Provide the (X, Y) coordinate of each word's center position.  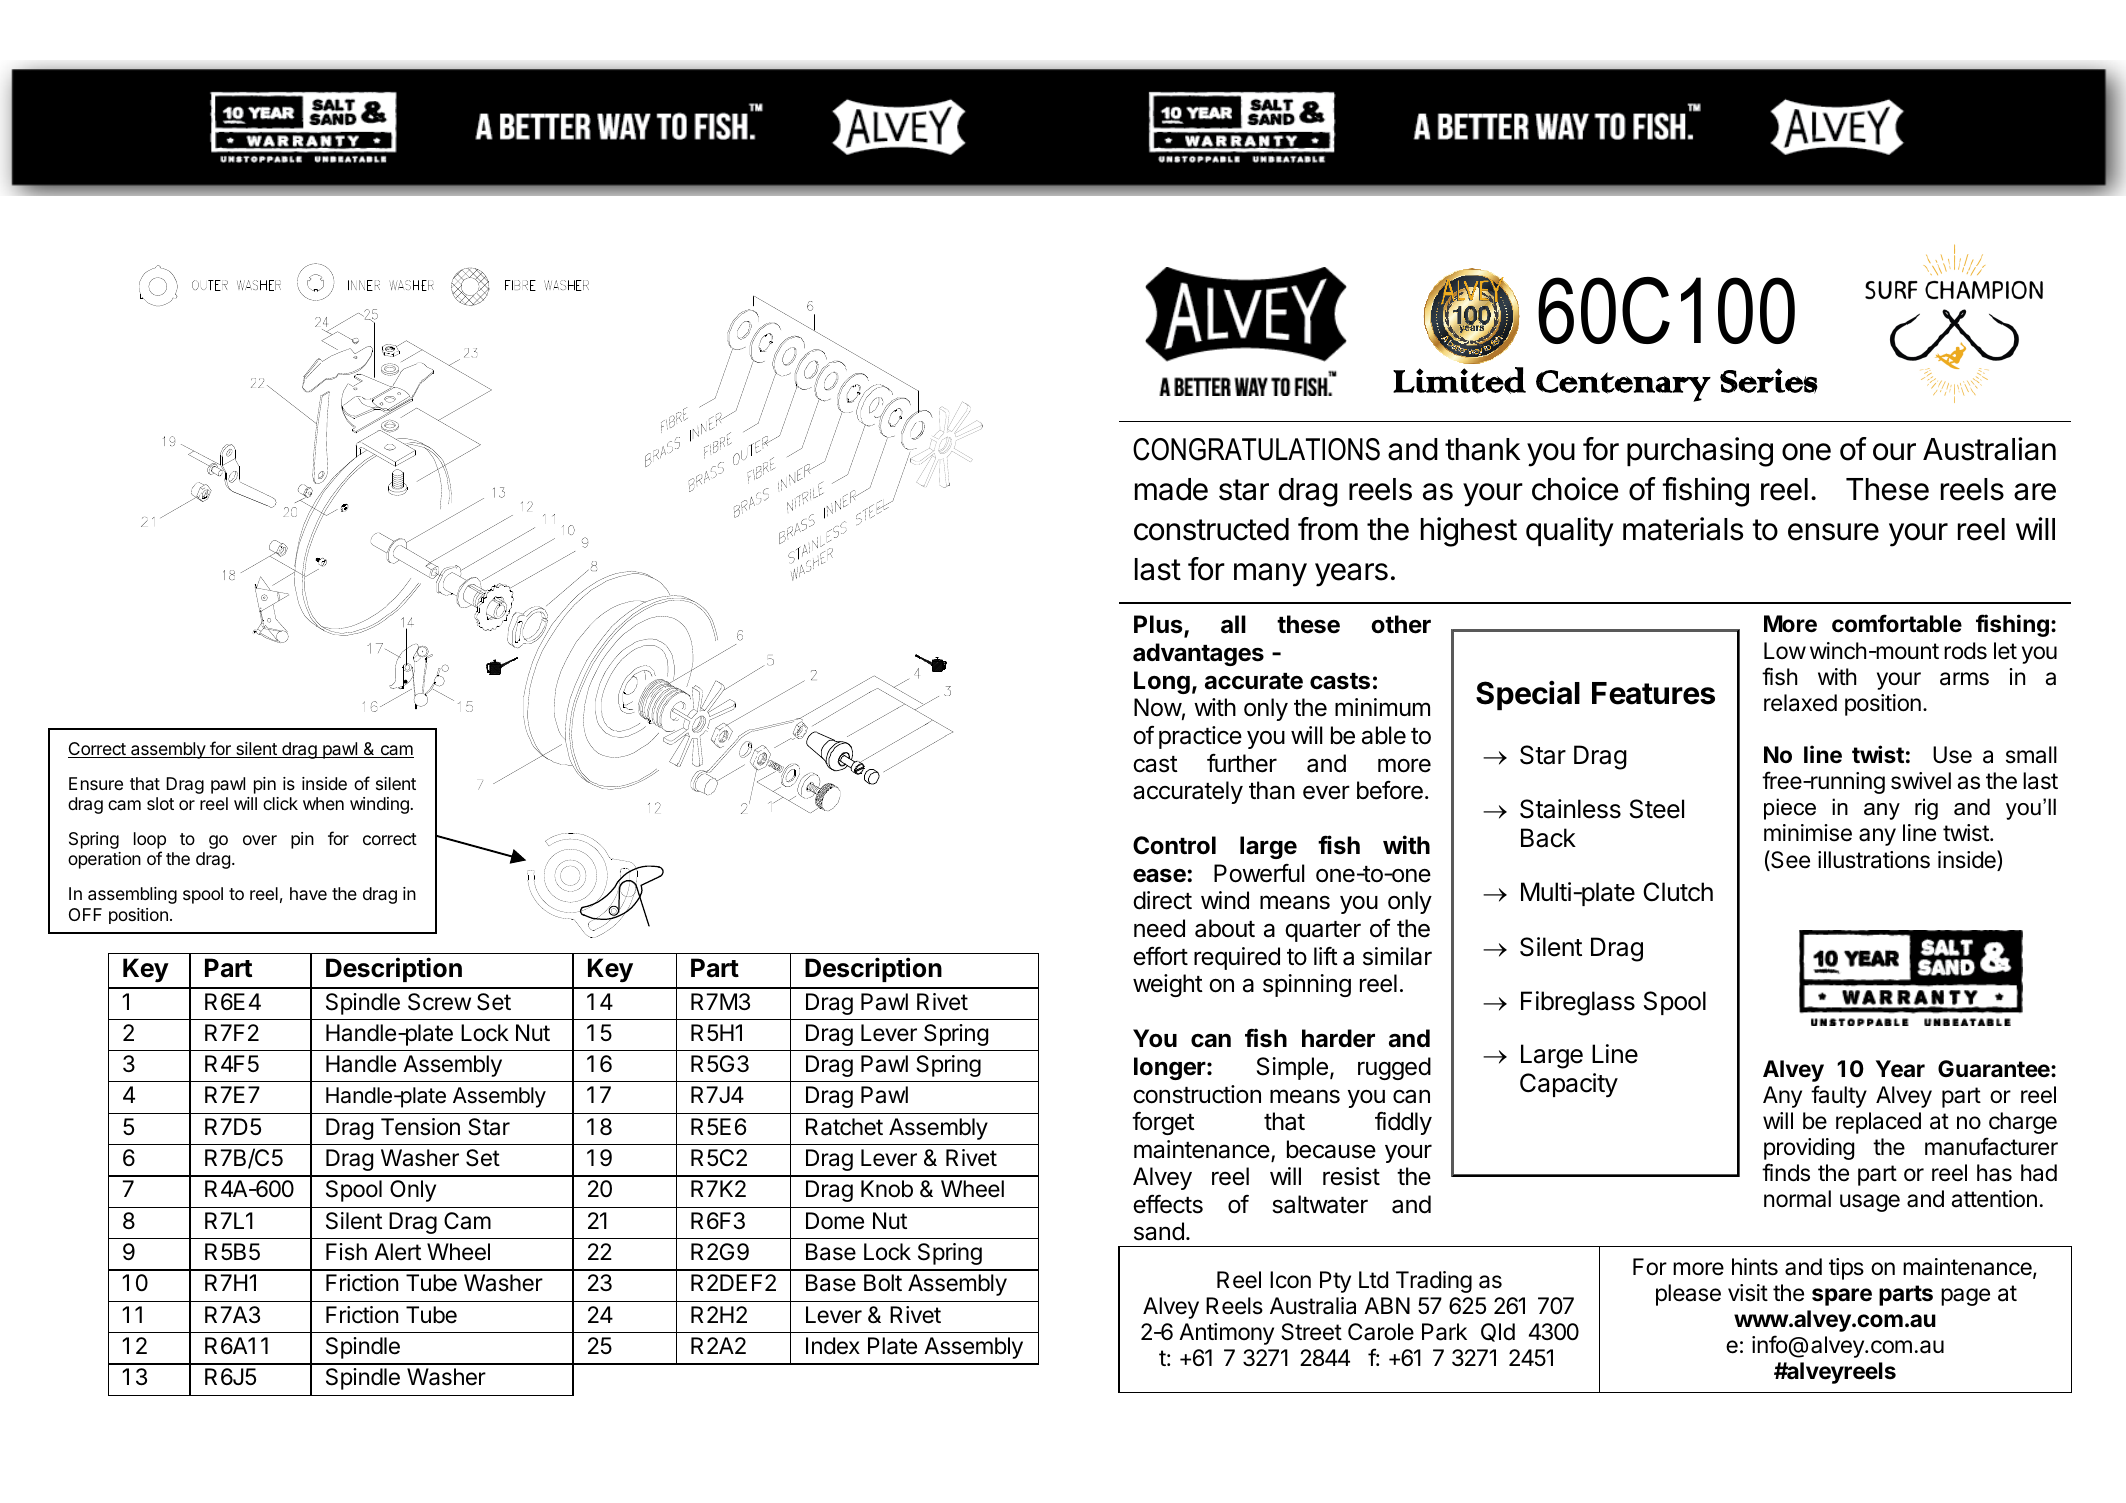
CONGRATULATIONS (1256, 449)
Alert (397, 1252)
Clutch (1678, 892)
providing (1809, 1149)
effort (1160, 956)
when (323, 803)
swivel (1921, 781)
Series (1769, 381)
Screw (439, 1002)
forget (1163, 1123)
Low (1785, 650)
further (1242, 763)
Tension (420, 1127)
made (1171, 489)
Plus (1159, 626)
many (1270, 575)
